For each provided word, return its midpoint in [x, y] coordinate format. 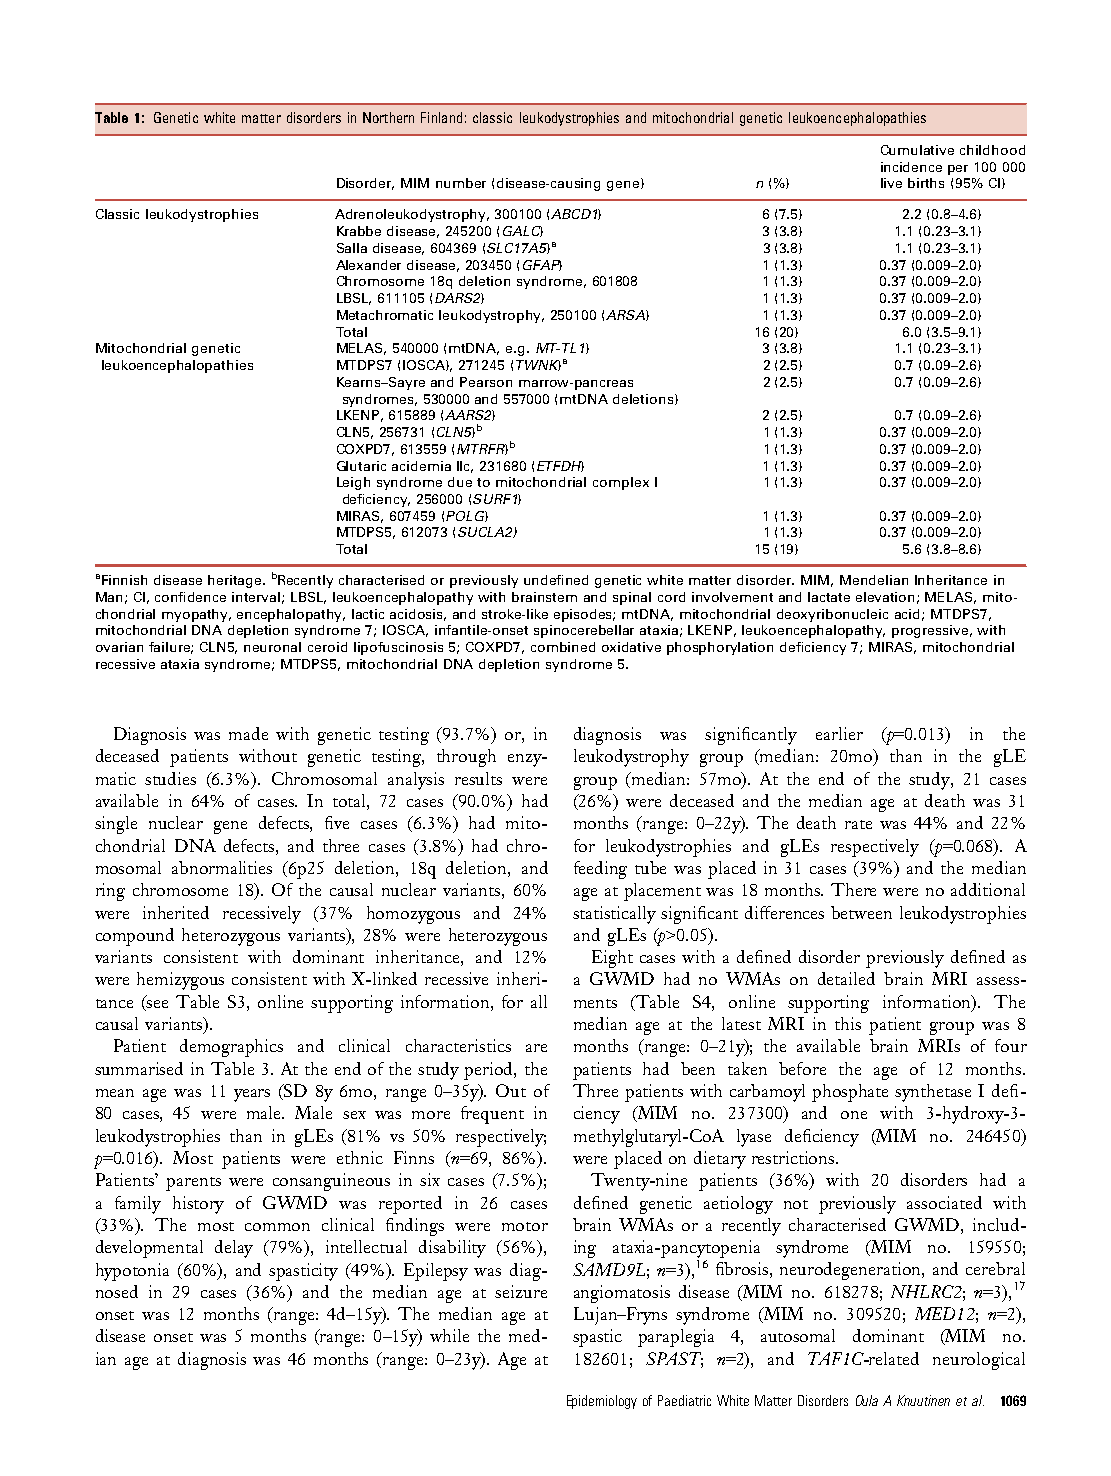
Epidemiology [602, 1402]
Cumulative [917, 150]
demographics [231, 1048]
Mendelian [874, 580]
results [478, 778]
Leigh [353, 483]
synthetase [933, 1093]
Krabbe [359, 231]
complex [621, 483]
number [461, 183]
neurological [979, 1361]
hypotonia [132, 1272]
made [248, 733]
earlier [839, 733]
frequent [492, 1115]
